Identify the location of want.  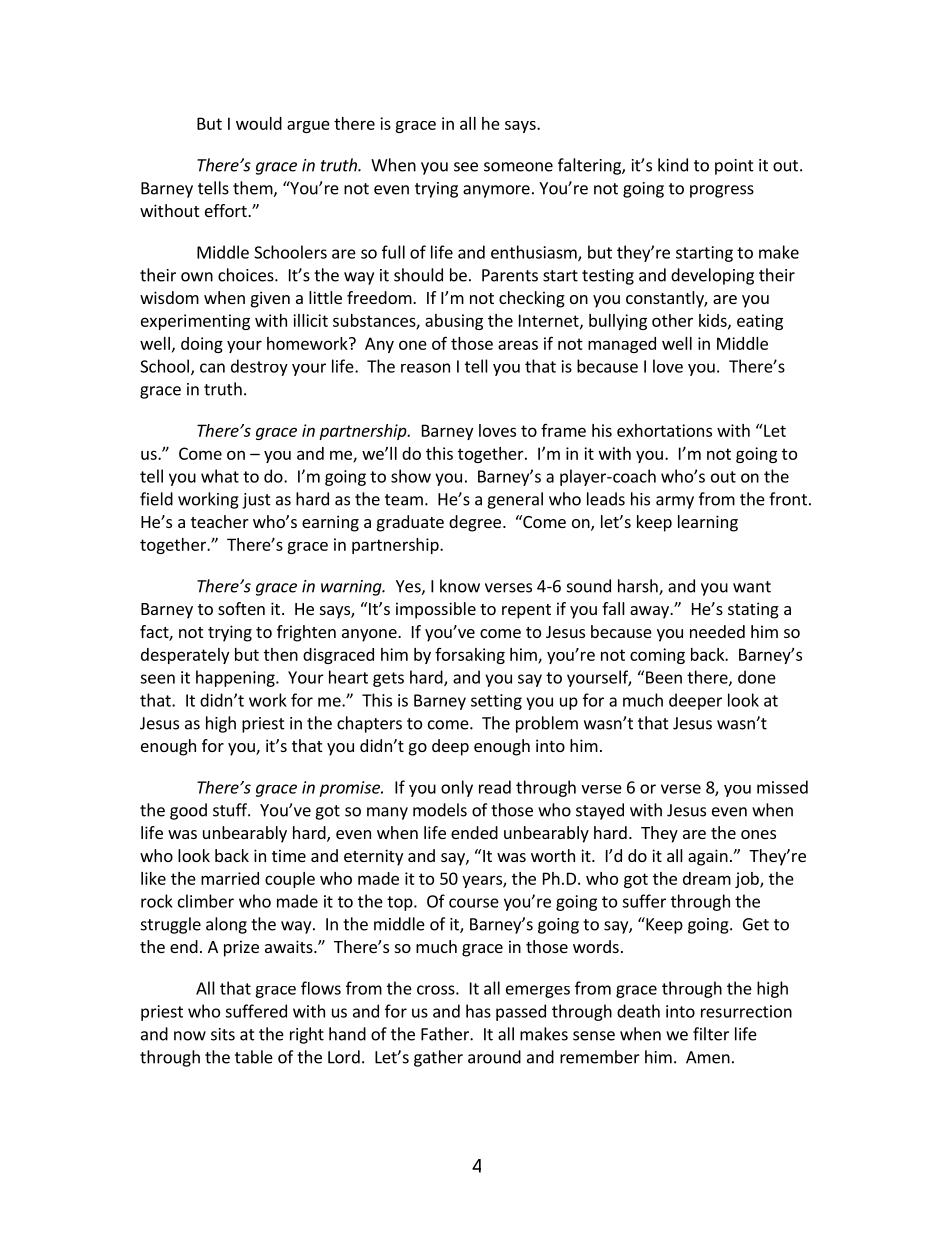
(752, 587).
